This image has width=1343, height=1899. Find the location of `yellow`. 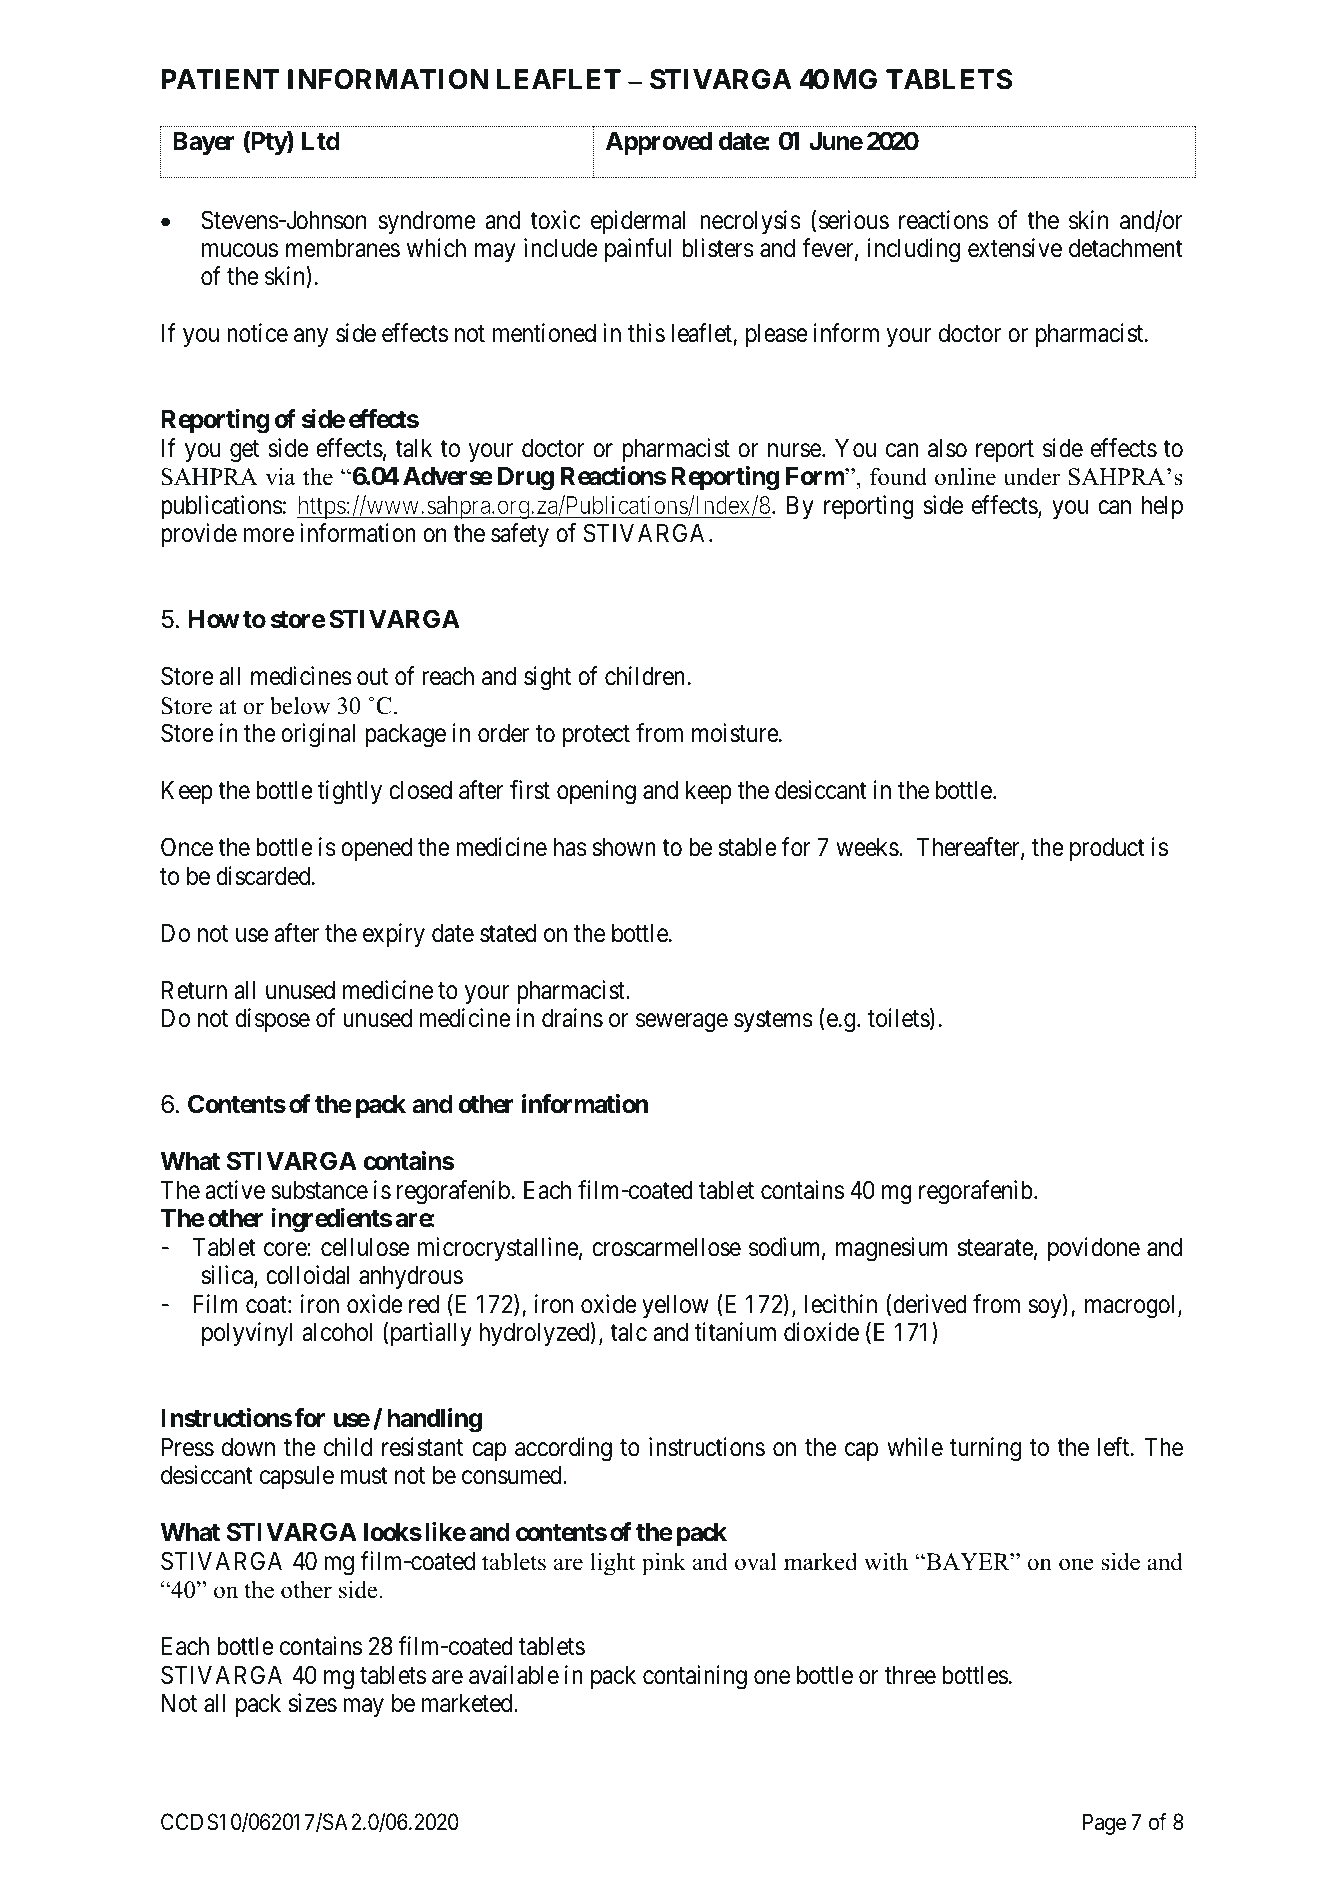

yellow is located at coordinates (675, 1306).
